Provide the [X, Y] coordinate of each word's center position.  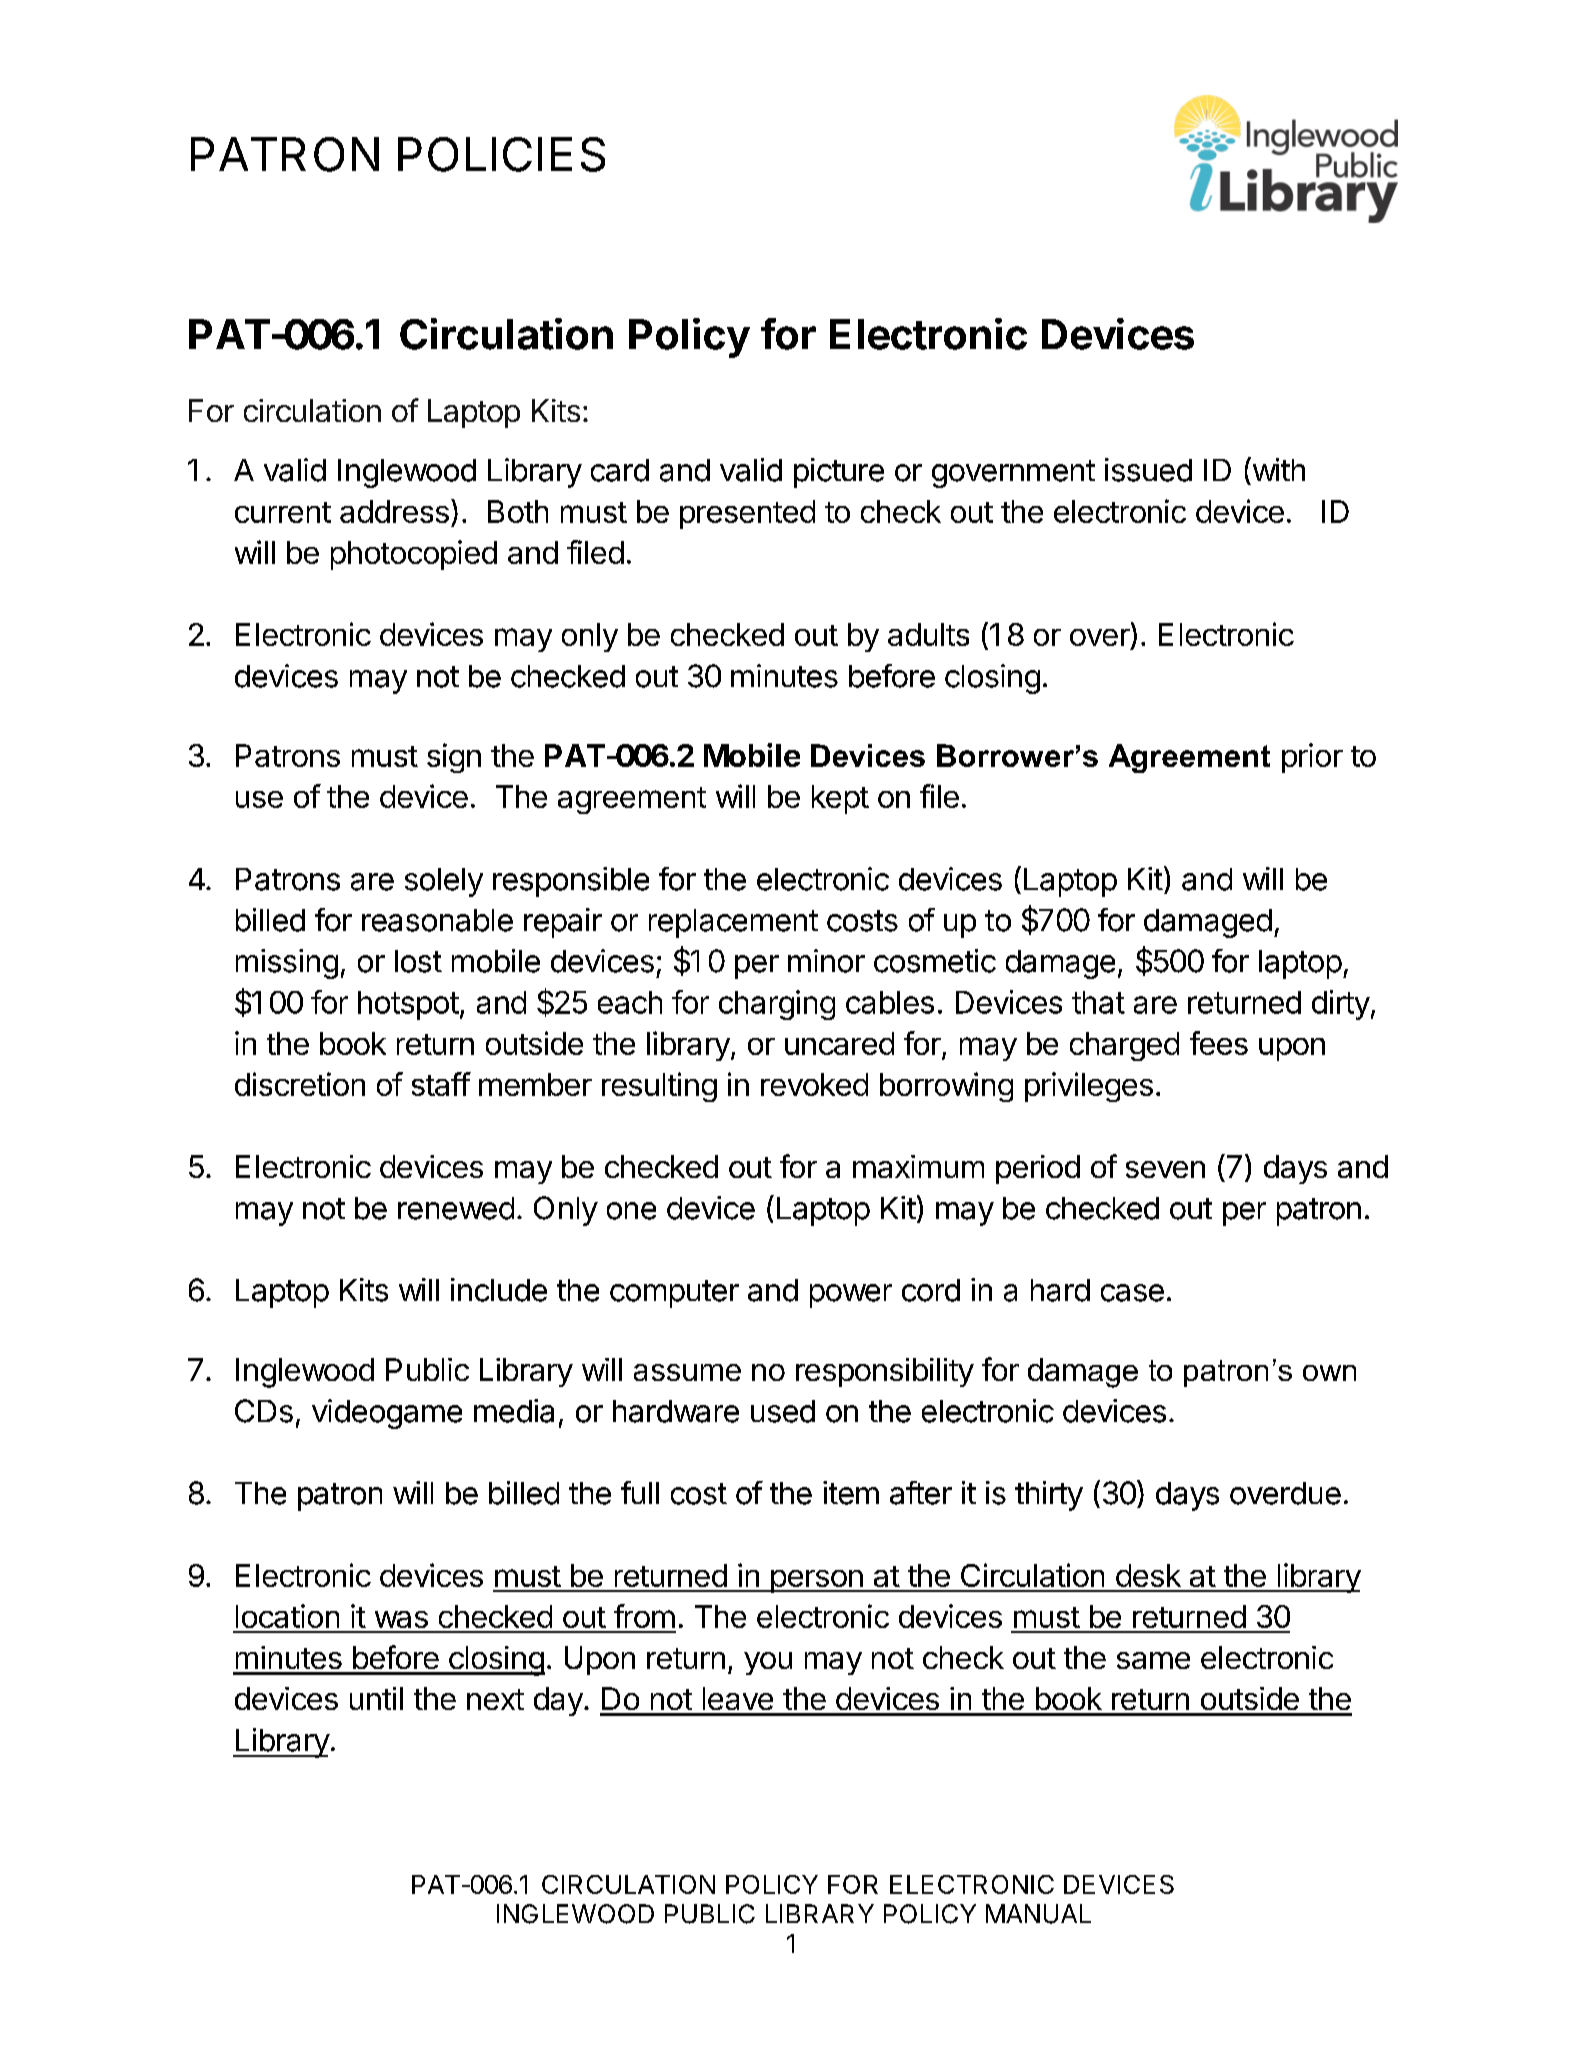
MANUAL [1038, 1914]
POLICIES [501, 154]
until [376, 1698]
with [1277, 469]
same [1153, 1660]
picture [839, 473]
